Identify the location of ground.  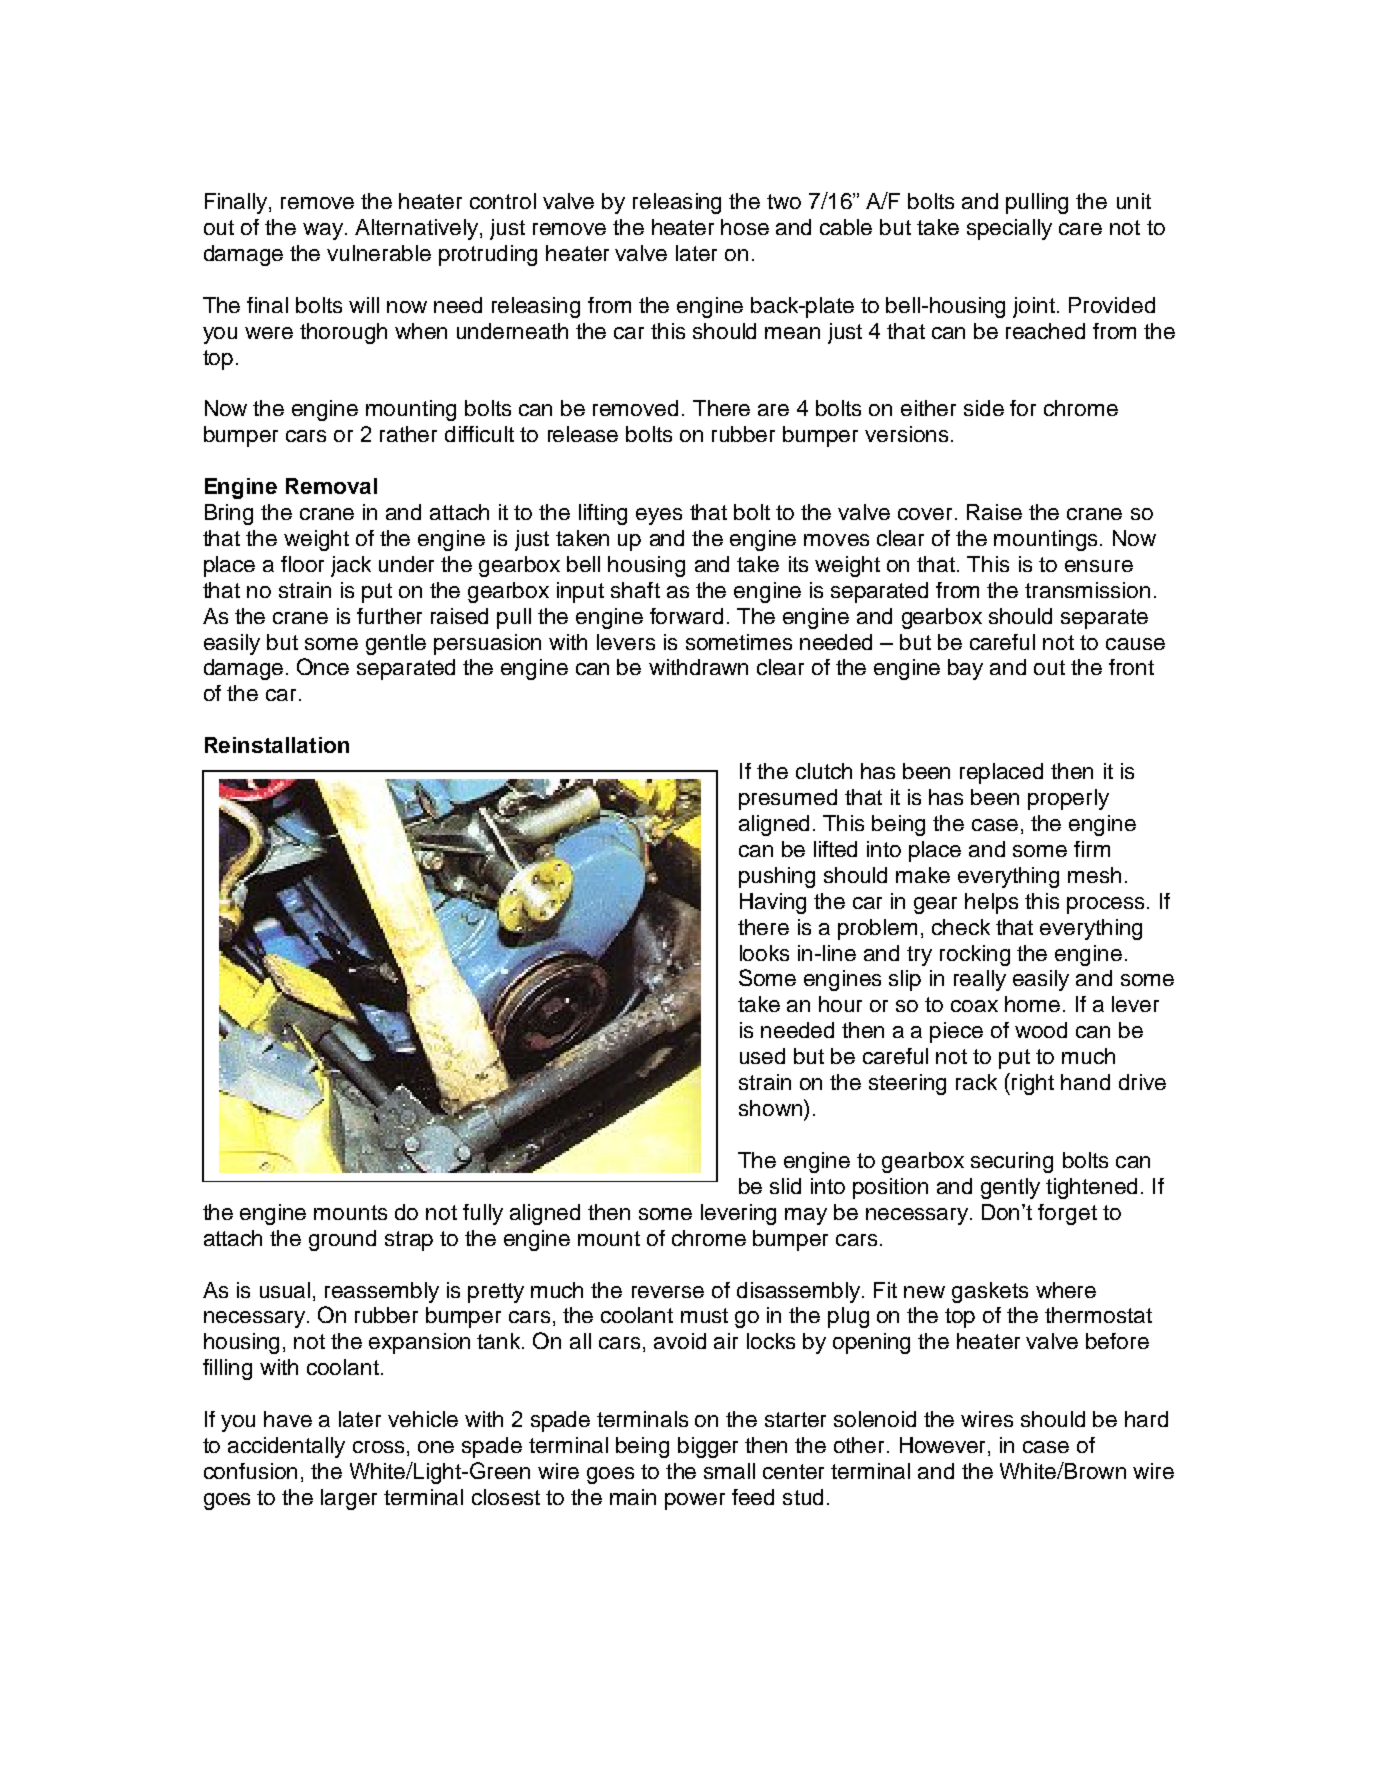
(342, 1240).
